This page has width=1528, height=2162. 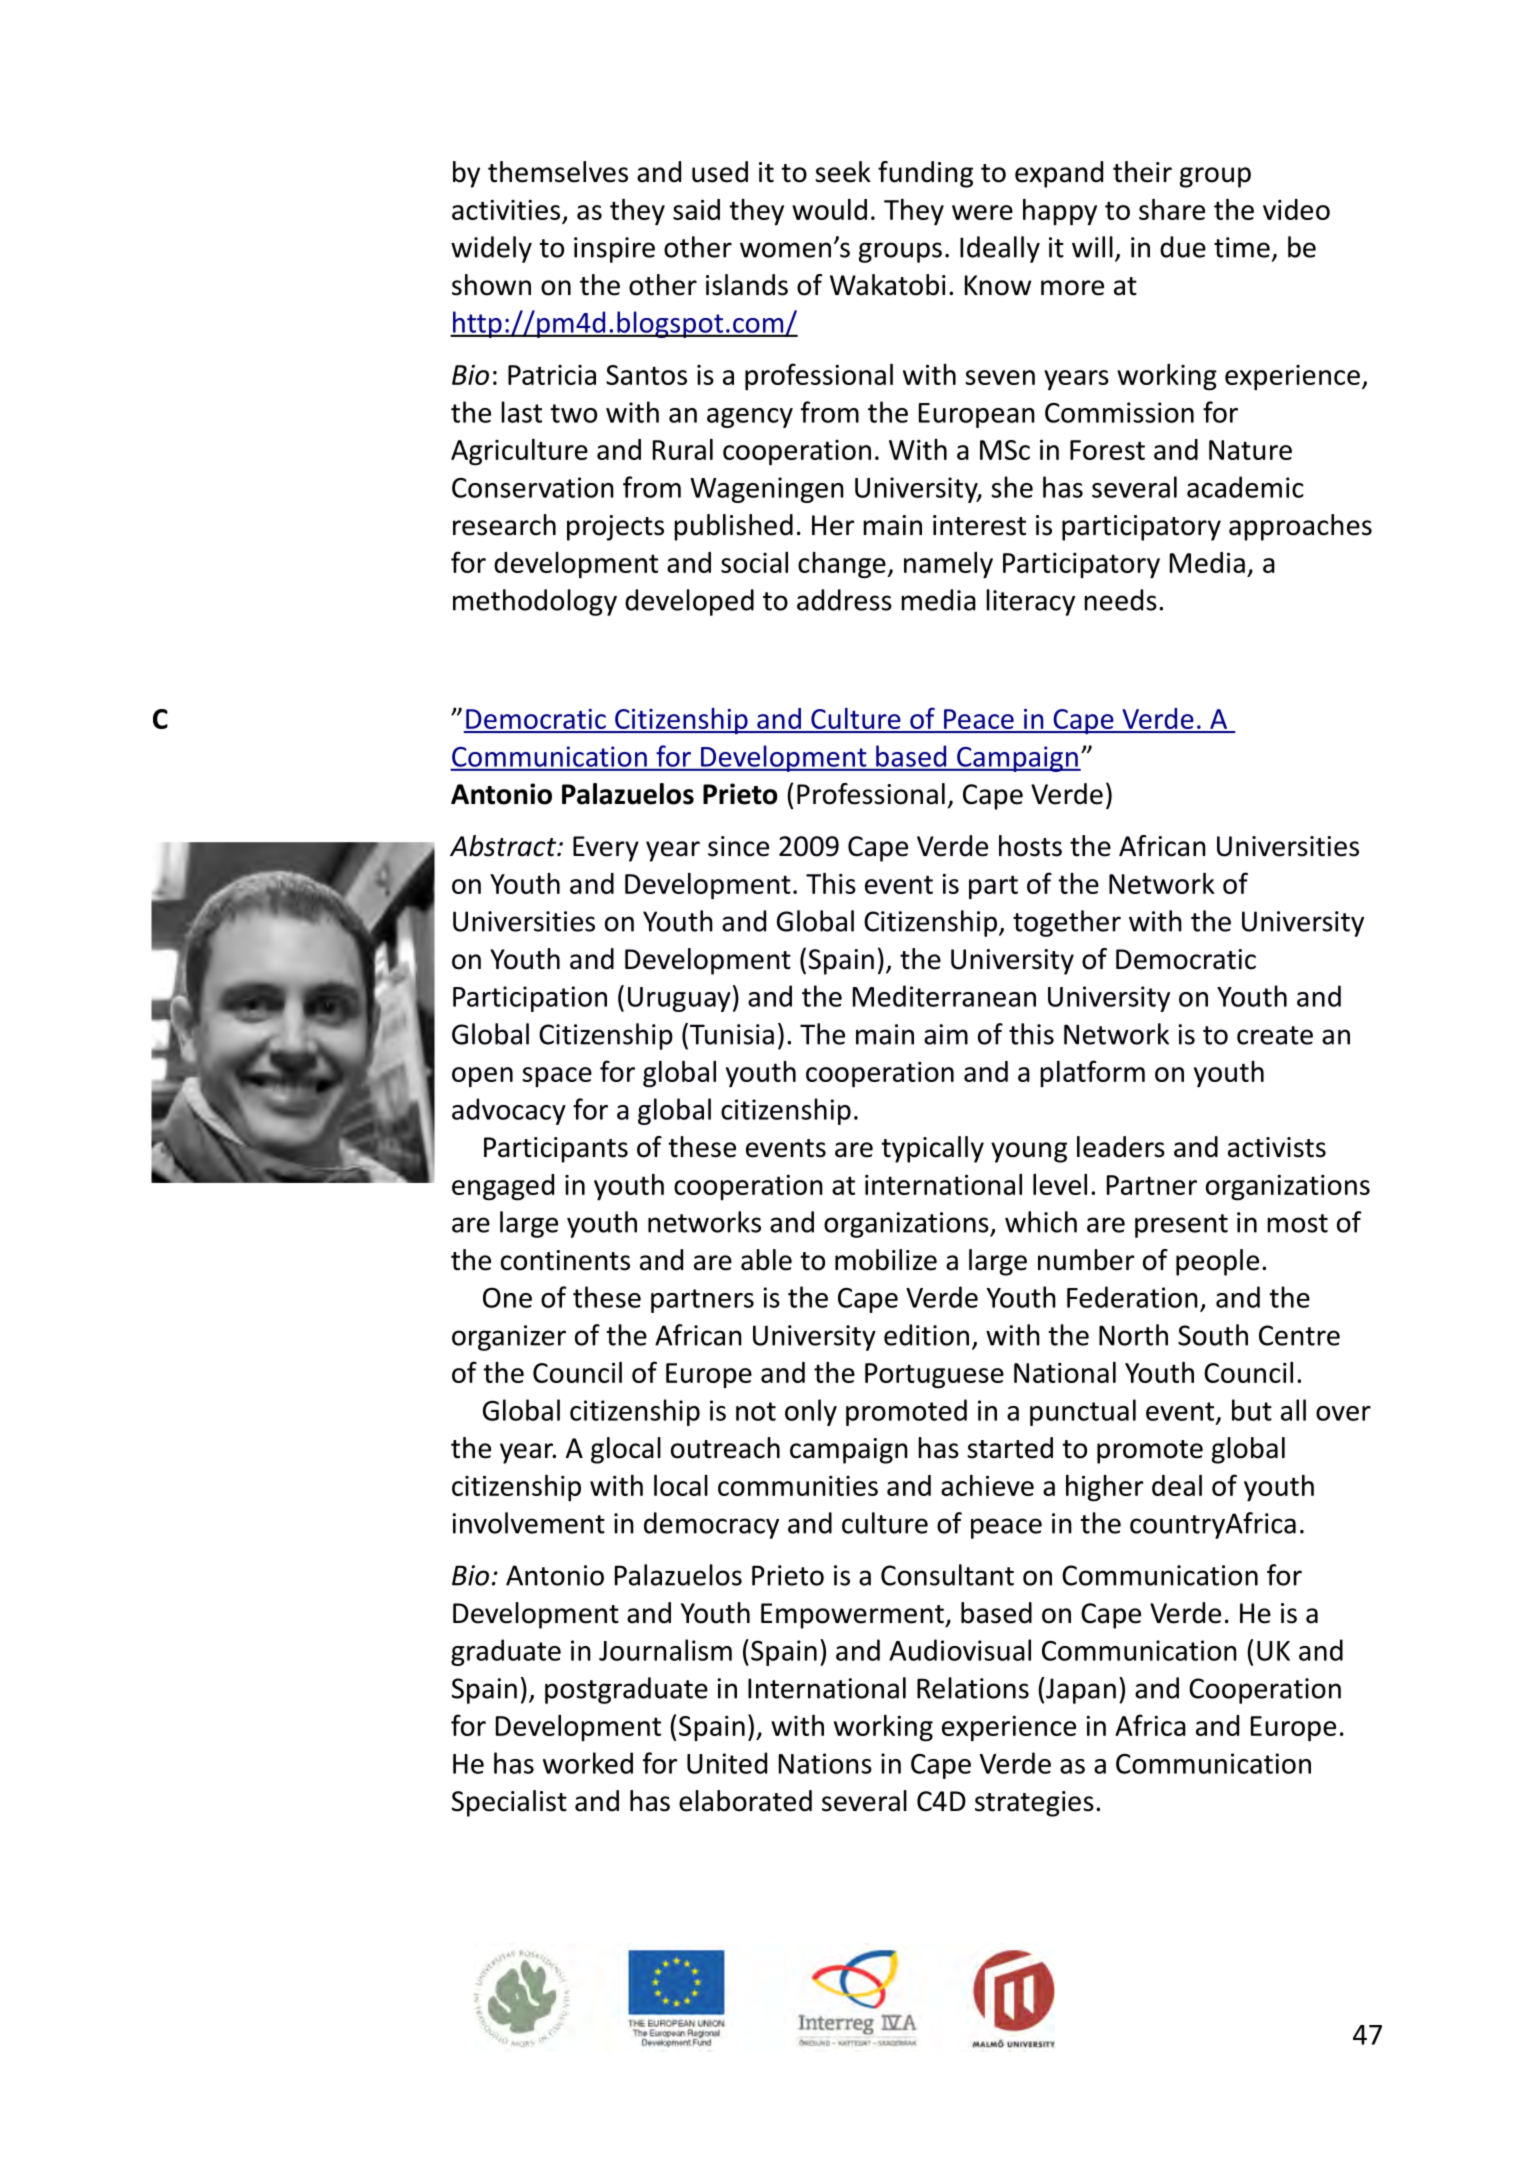 I want to click on worked, so click(x=588, y=1763).
